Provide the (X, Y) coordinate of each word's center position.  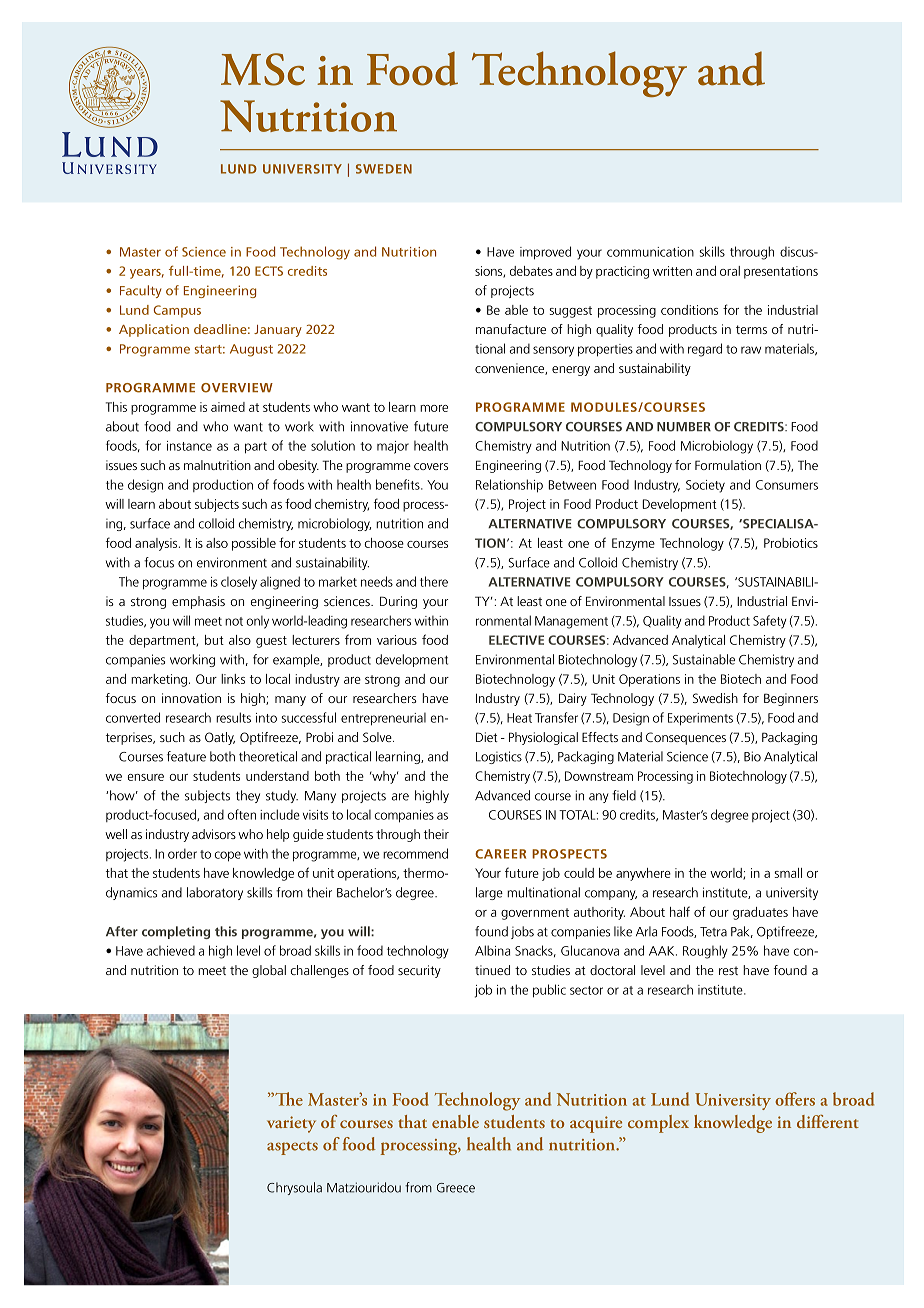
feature (186, 756)
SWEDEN (384, 169)
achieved (171, 951)
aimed (228, 407)
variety (291, 1124)
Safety (769, 622)
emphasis (198, 602)
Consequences (686, 738)
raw (751, 350)
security (419, 971)
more (434, 408)
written (672, 271)
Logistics (499, 757)
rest (728, 970)
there (434, 581)
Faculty (141, 291)
